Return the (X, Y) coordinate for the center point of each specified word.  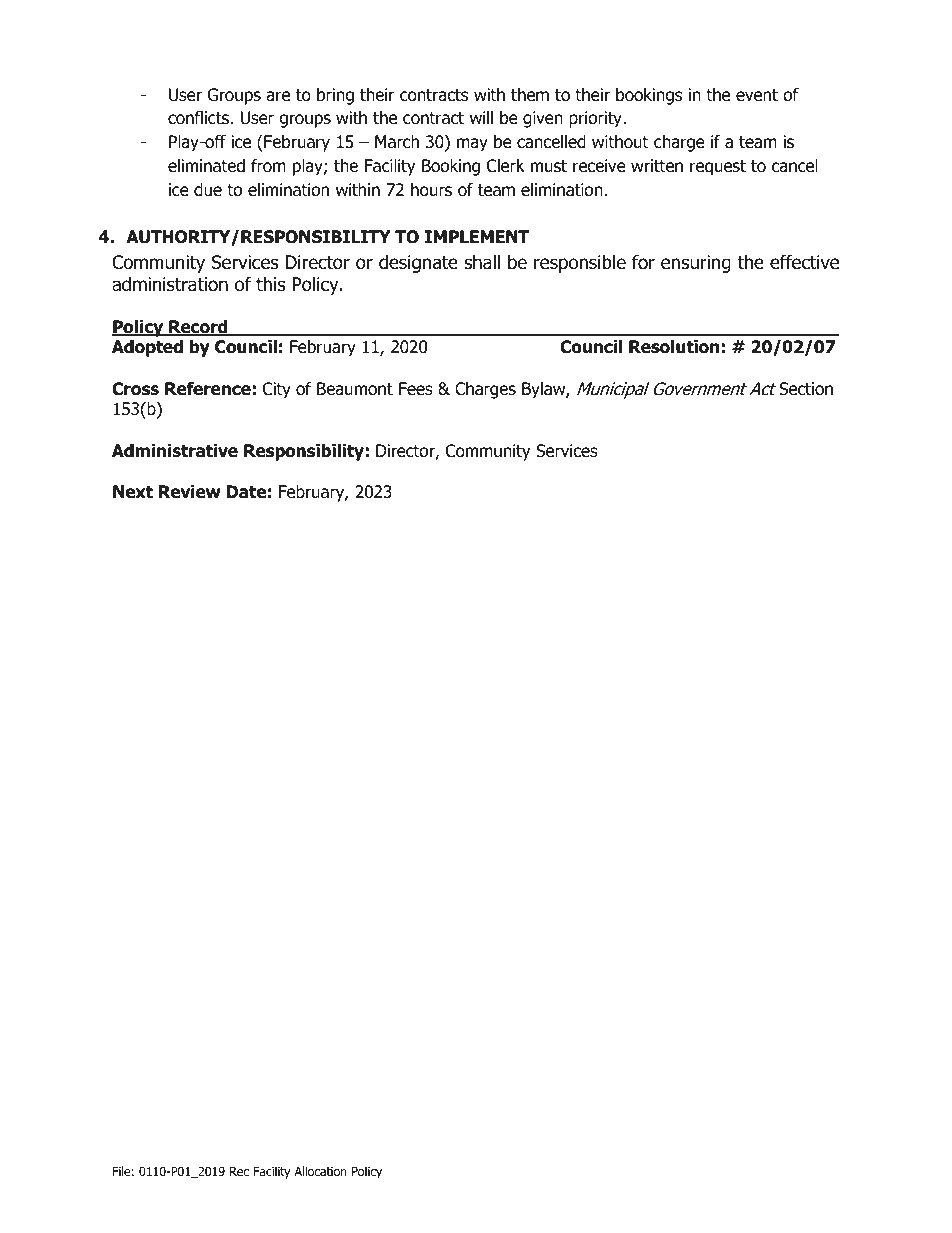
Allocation (320, 1171)
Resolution (674, 347)
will (481, 117)
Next (133, 492)
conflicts (199, 118)
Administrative (175, 451)
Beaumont (355, 389)
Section (806, 389)
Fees (416, 389)
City (277, 390)
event (757, 95)
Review (190, 492)
